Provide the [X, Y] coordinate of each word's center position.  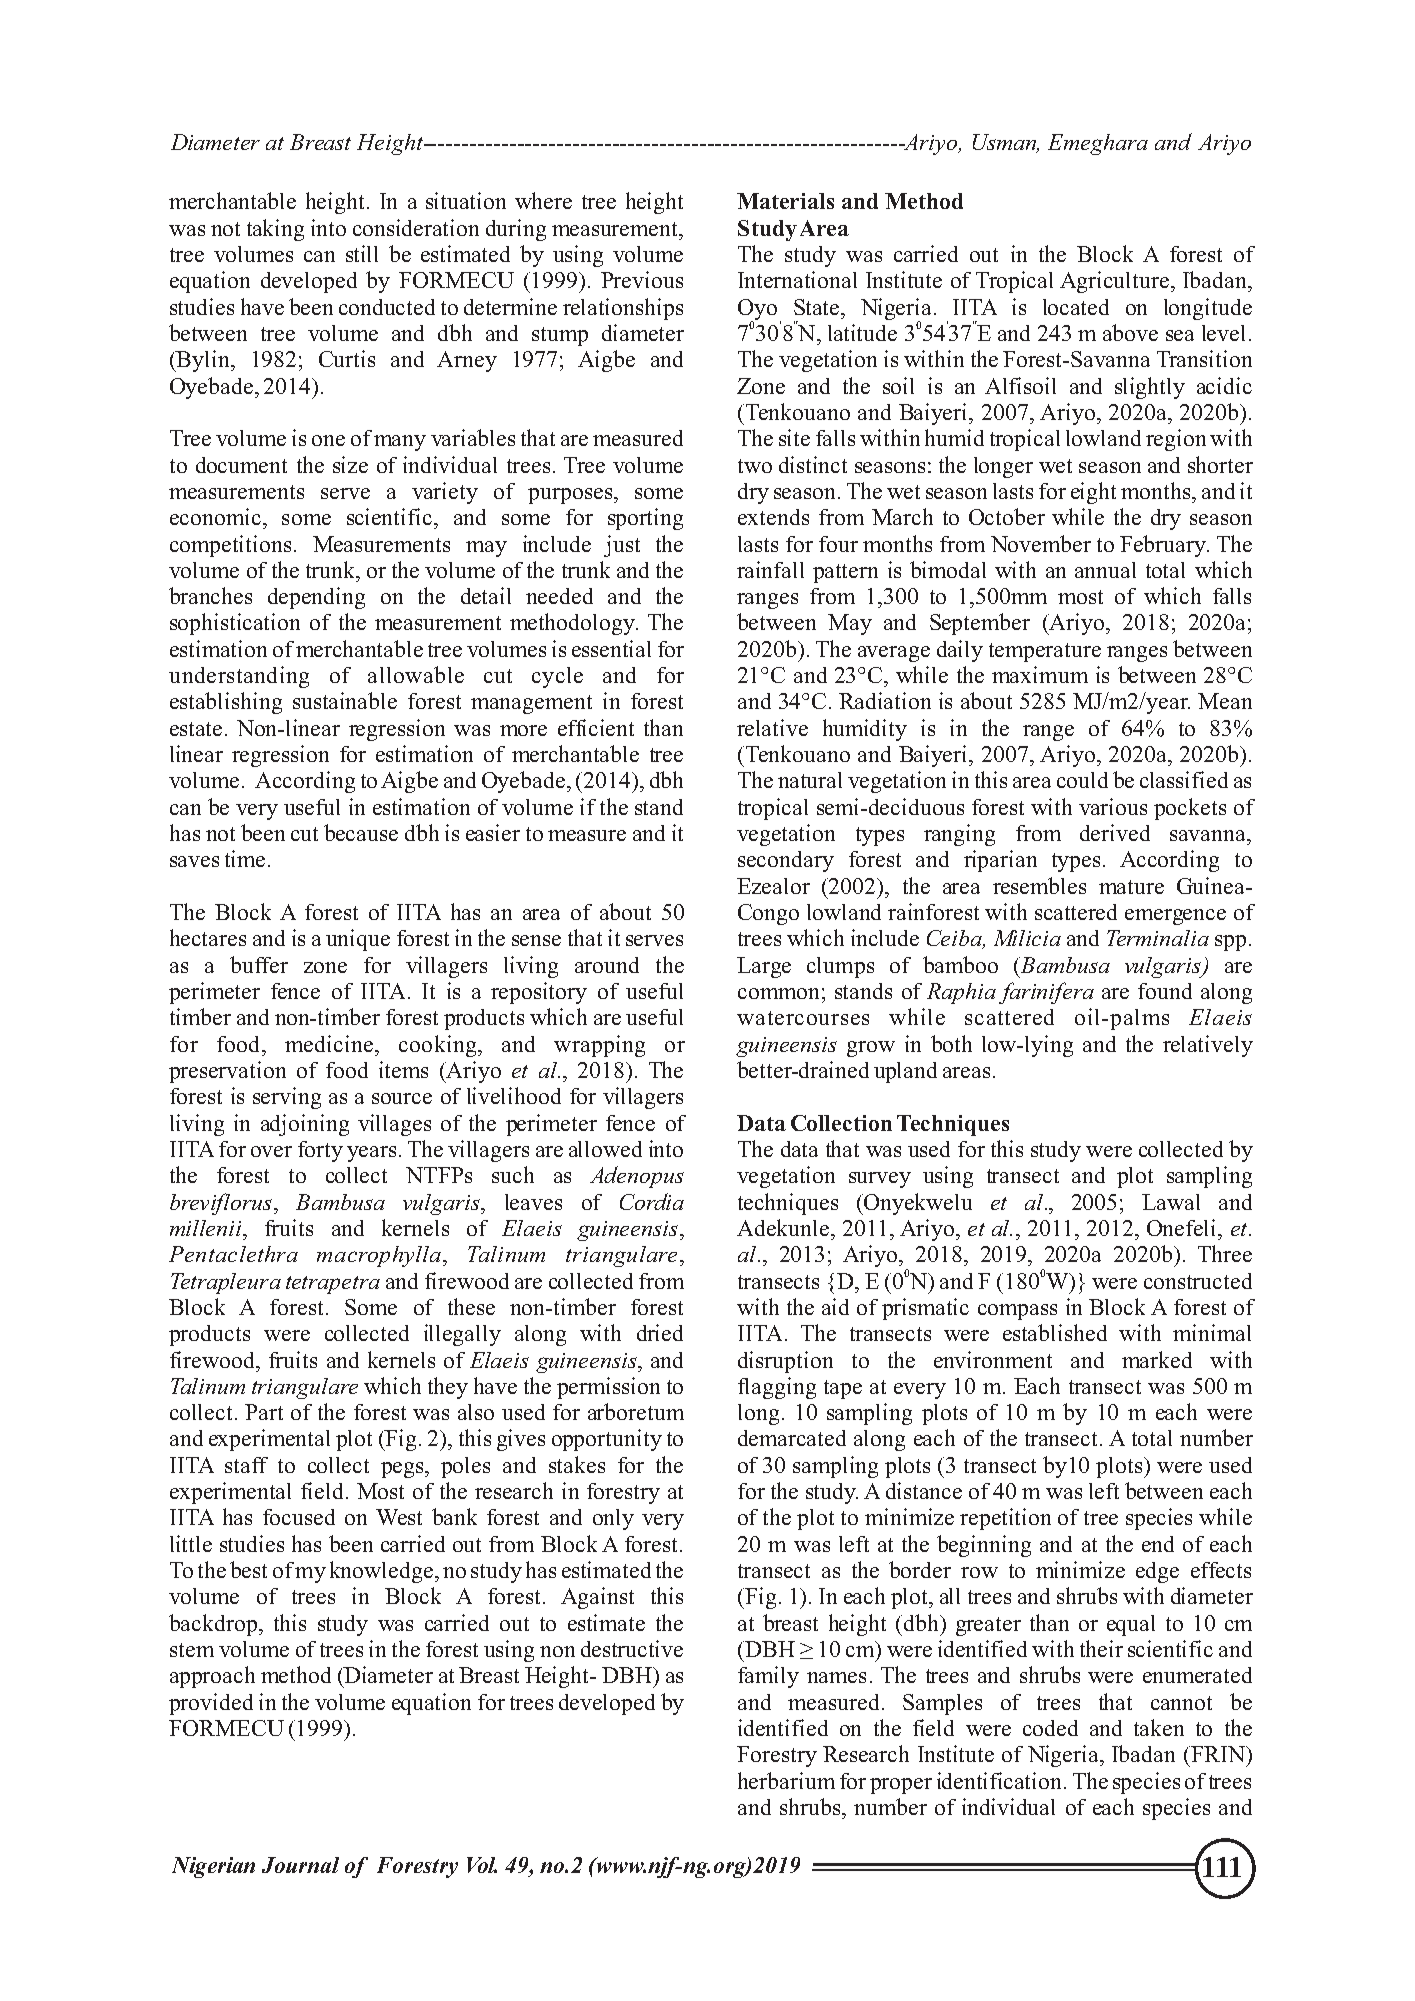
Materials [785, 201]
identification [1001, 1780]
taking [275, 230]
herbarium [786, 1780]
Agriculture [1114, 282]
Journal [300, 1865]
